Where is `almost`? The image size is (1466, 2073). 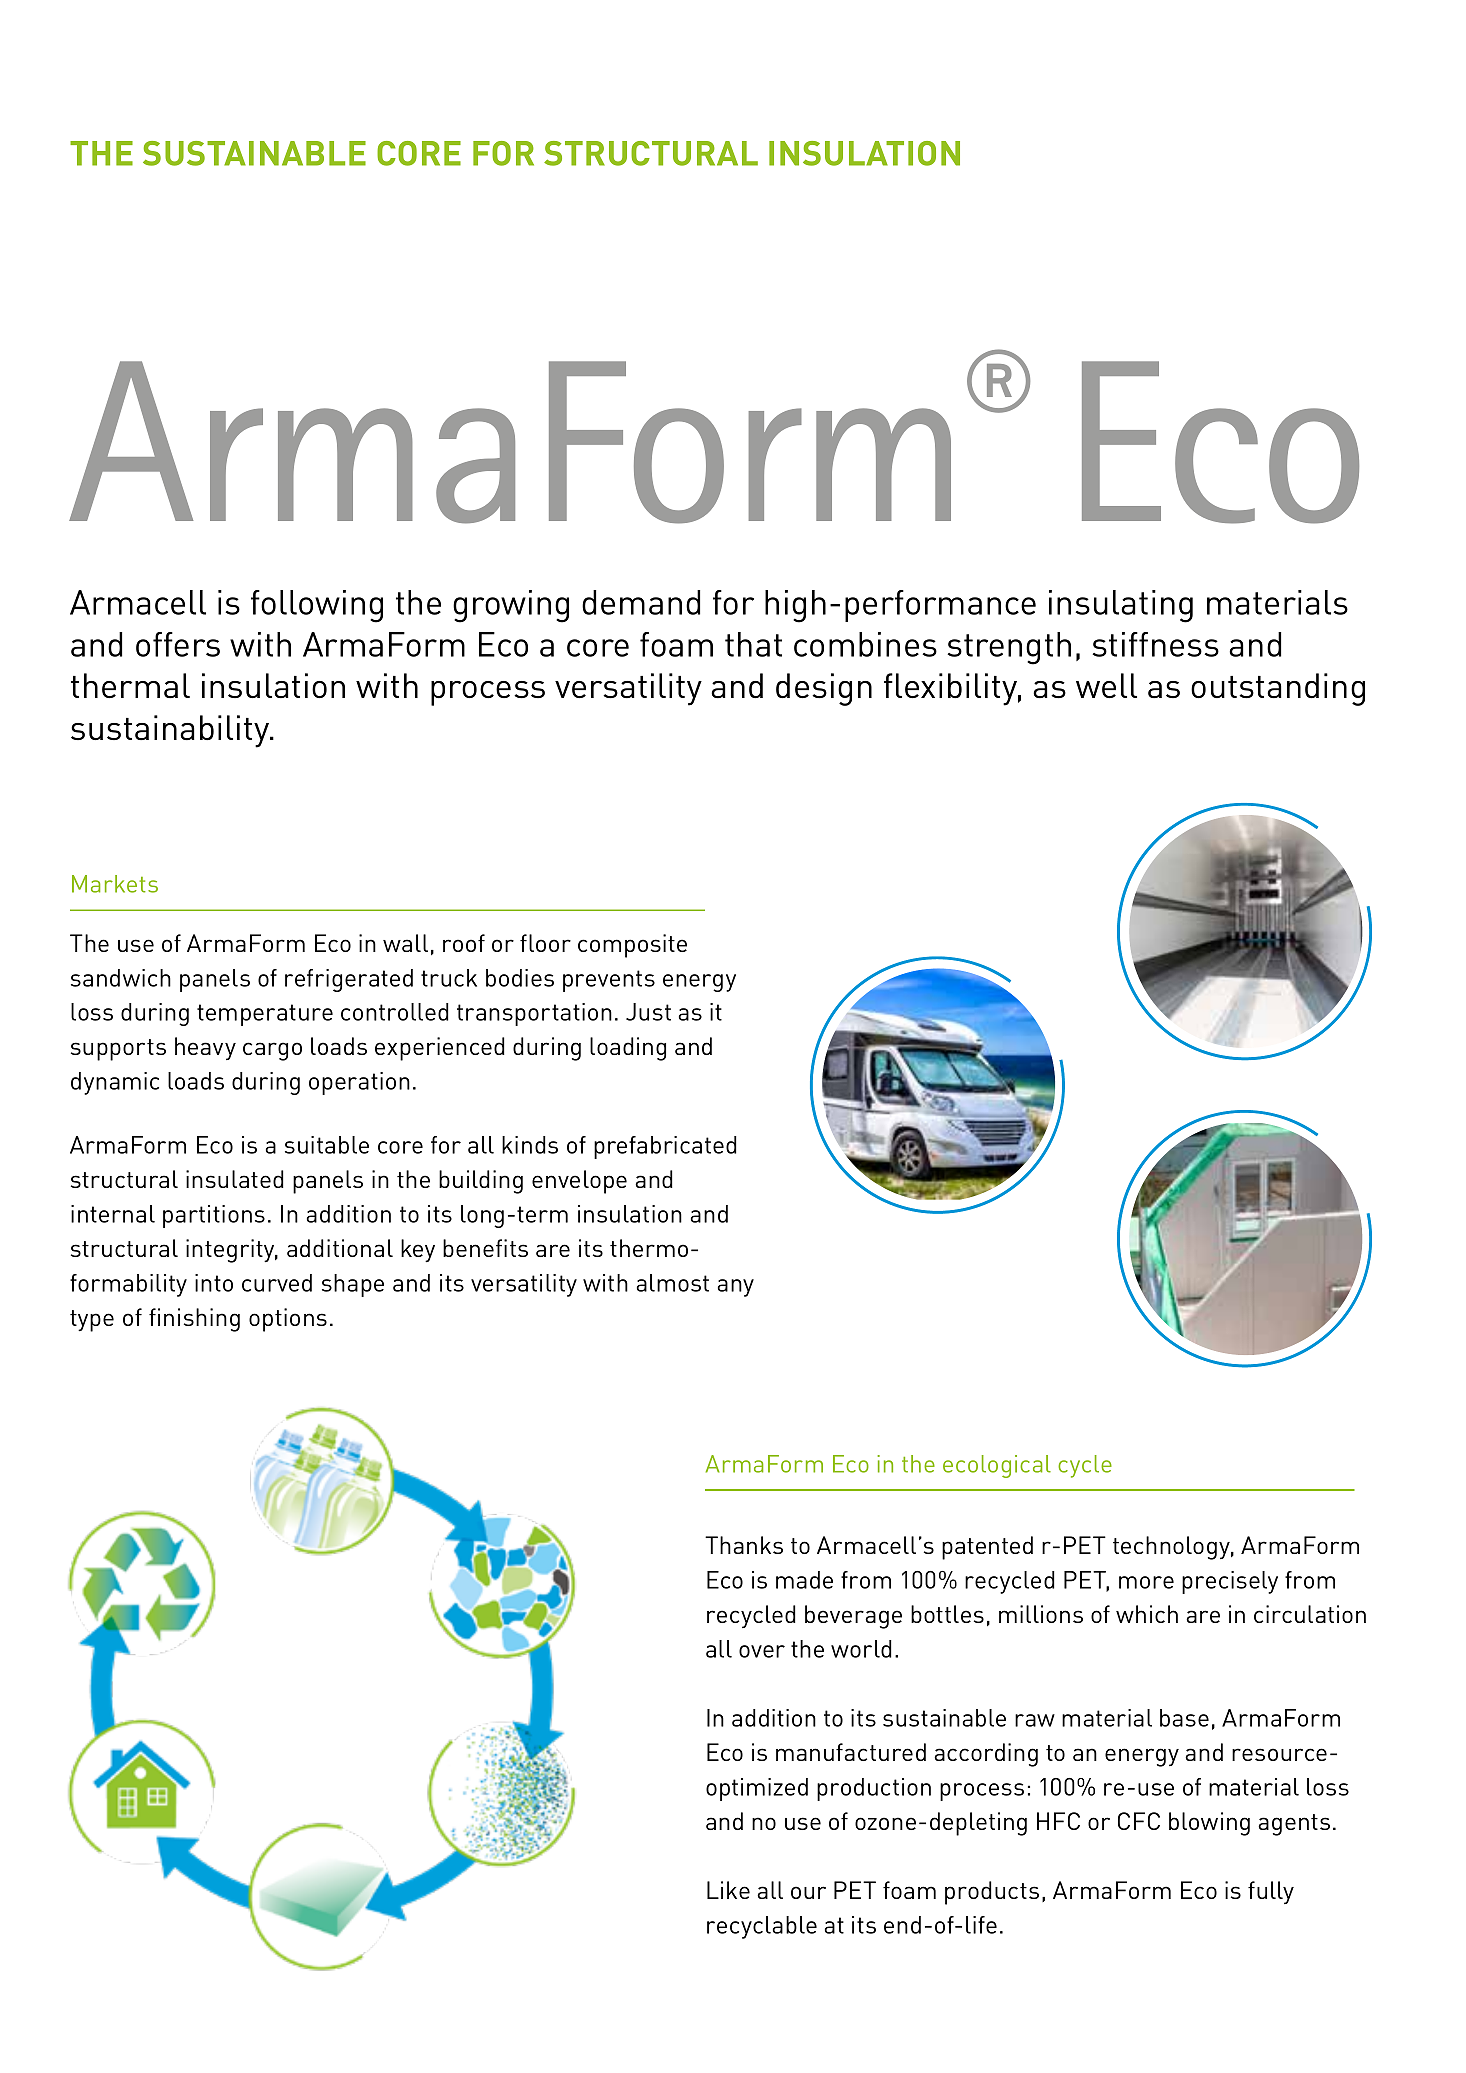 almost is located at coordinates (673, 1283).
